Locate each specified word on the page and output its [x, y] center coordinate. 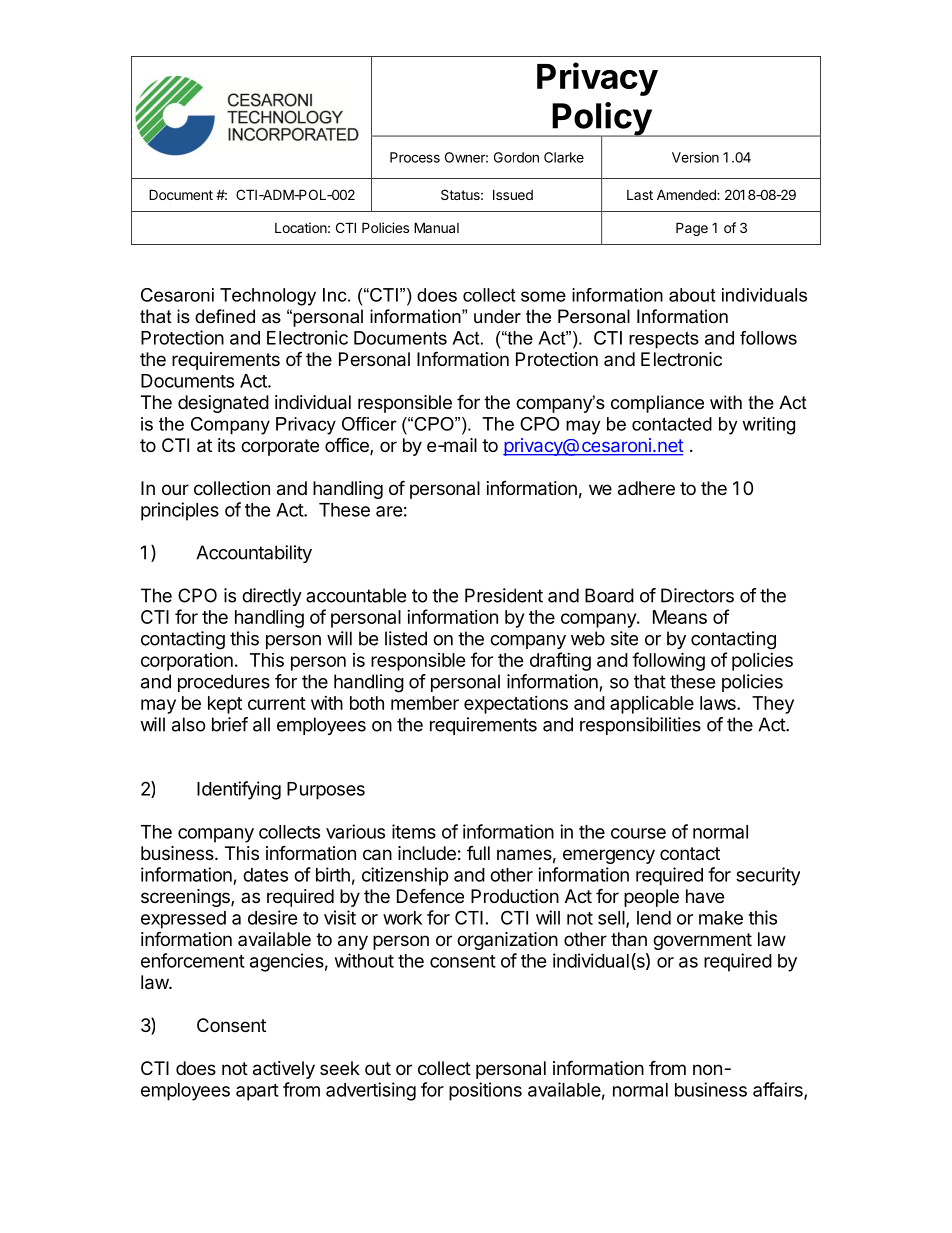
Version [695, 157]
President [504, 595]
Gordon [516, 157]
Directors [697, 595]
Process [415, 157]
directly [272, 597]
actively [284, 1070]
